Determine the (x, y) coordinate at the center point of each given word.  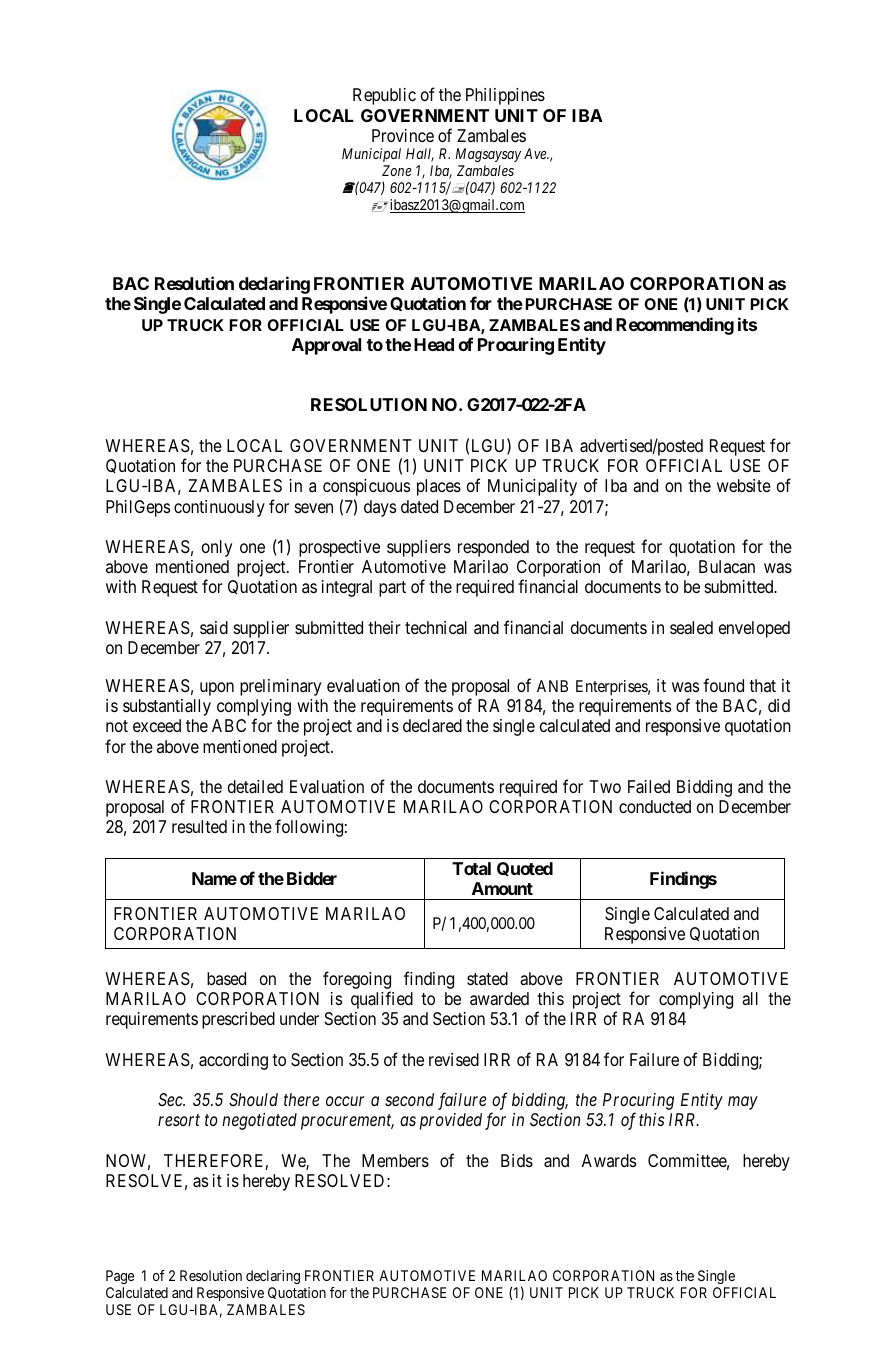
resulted (199, 826)
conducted (655, 806)
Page (120, 1277)
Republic (384, 96)
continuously (219, 508)
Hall (420, 155)
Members (395, 1160)
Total (471, 868)
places (439, 487)
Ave (536, 153)
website (744, 485)
